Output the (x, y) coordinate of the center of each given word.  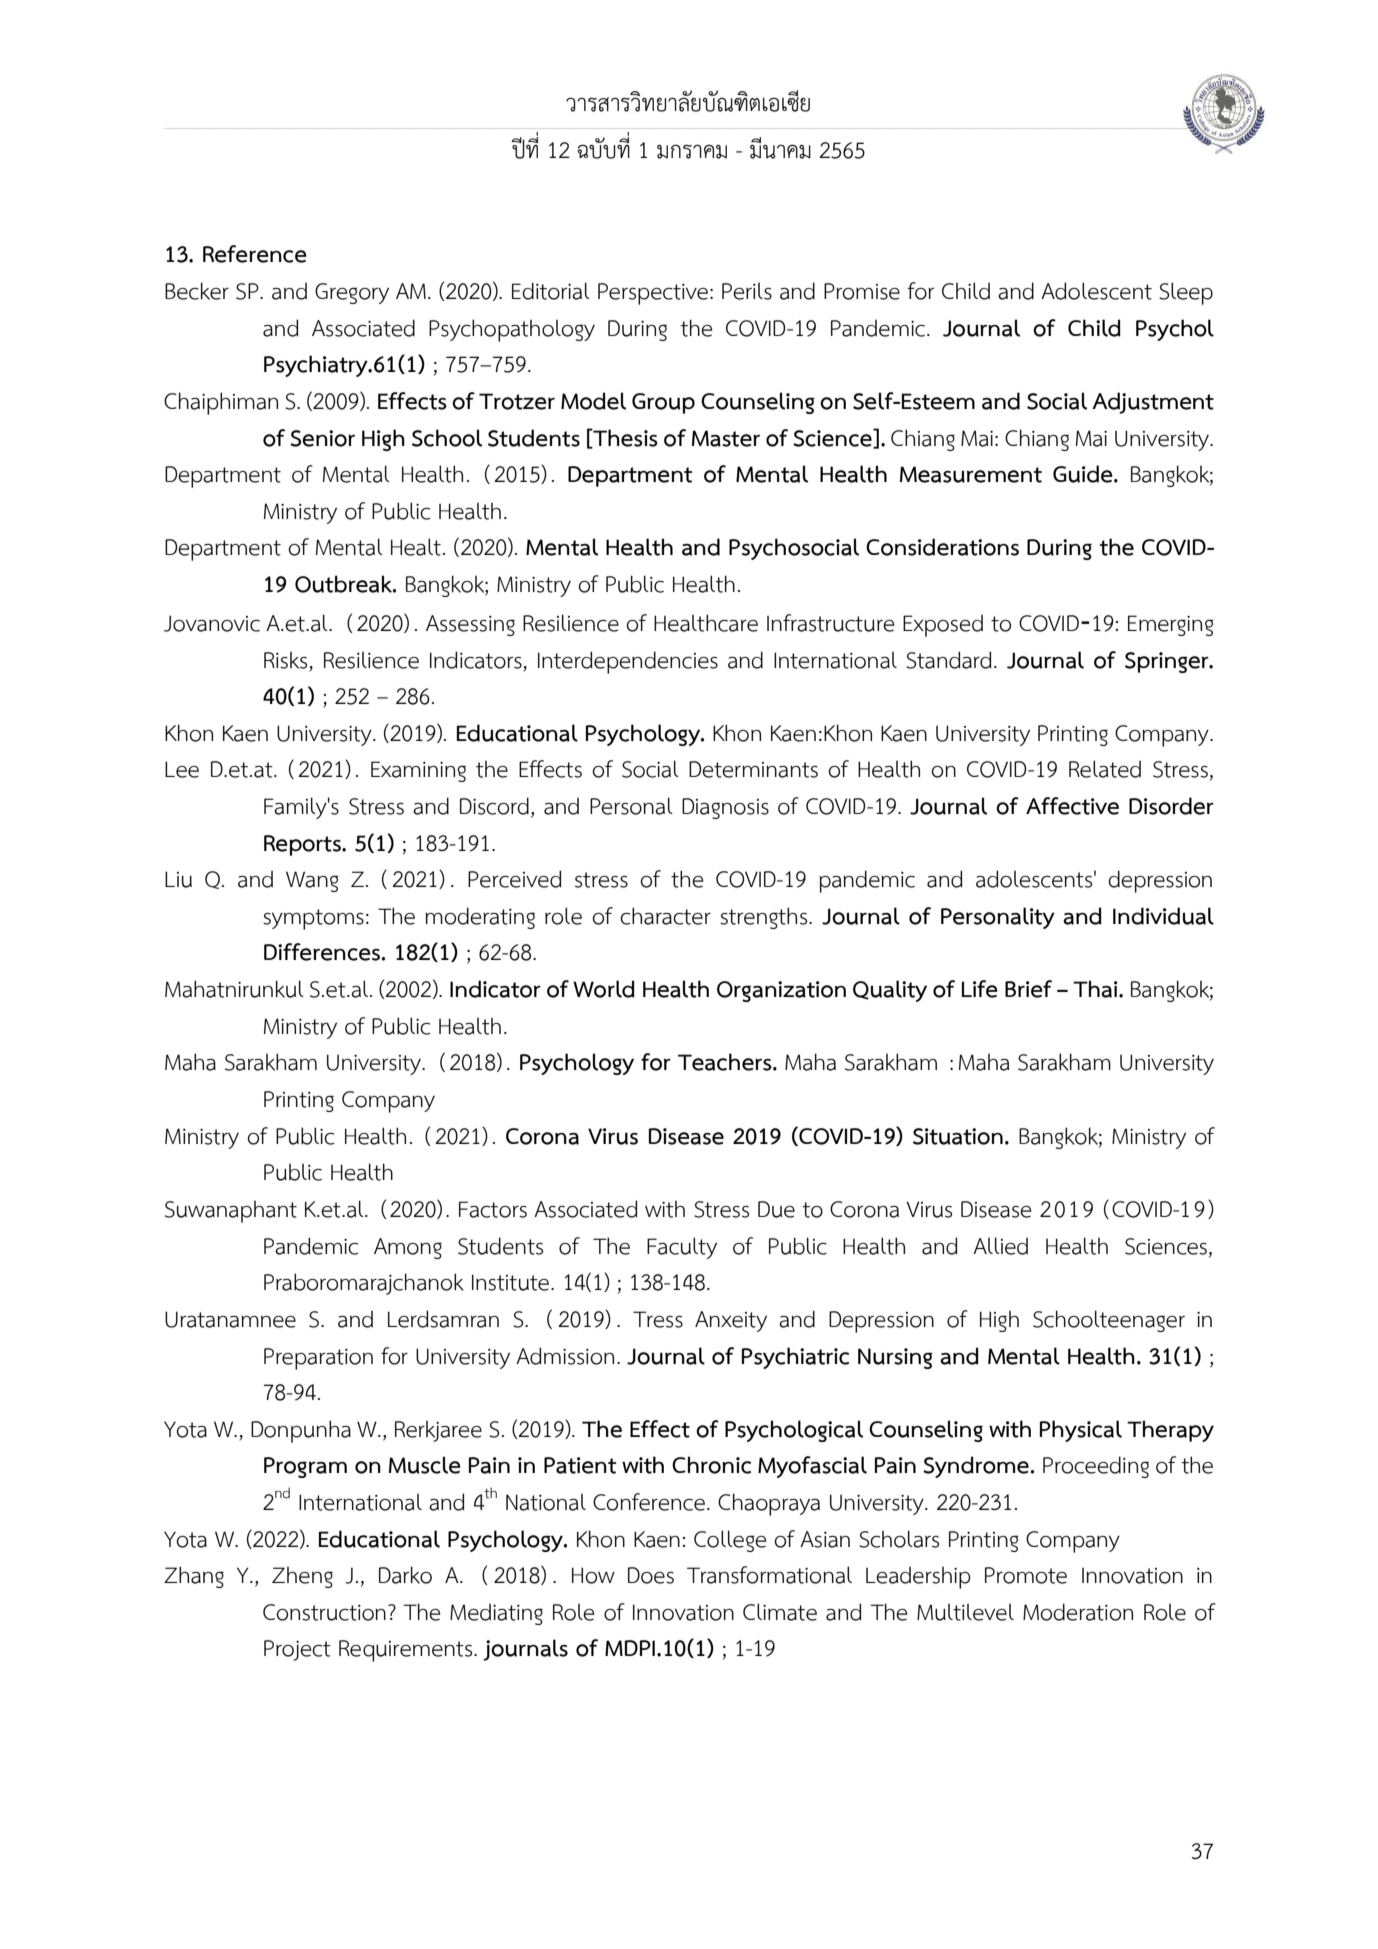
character (665, 916)
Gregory (352, 293)
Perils (747, 291)
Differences (322, 952)
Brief (1028, 989)
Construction (324, 1612)
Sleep (1186, 293)
